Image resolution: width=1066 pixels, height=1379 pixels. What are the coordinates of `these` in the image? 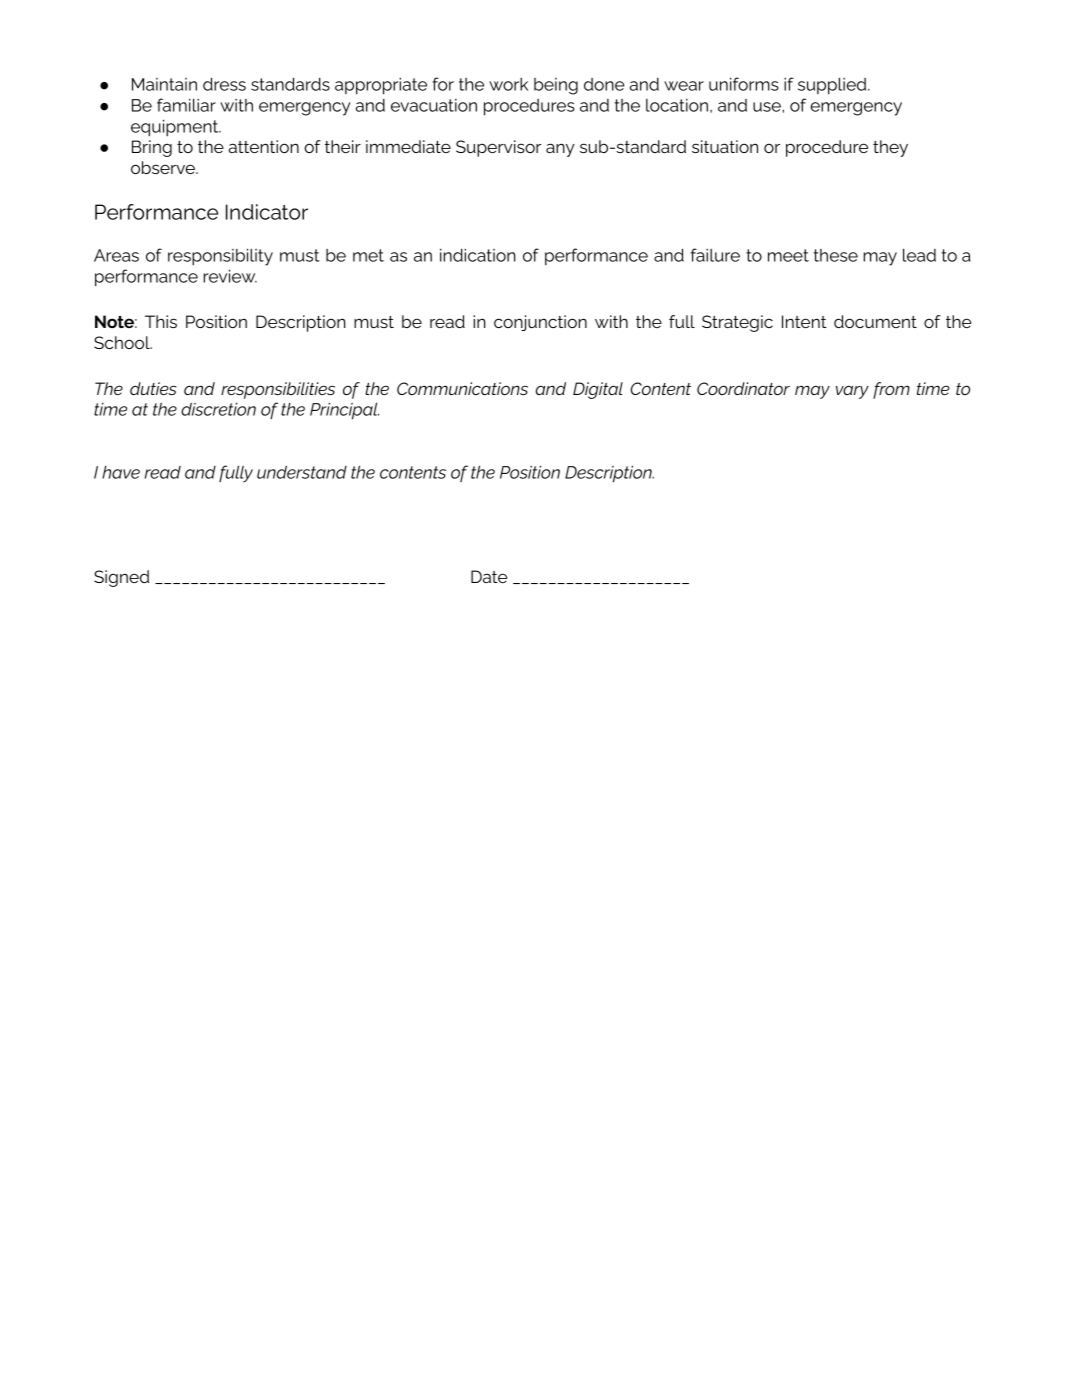 It's located at (836, 255).
